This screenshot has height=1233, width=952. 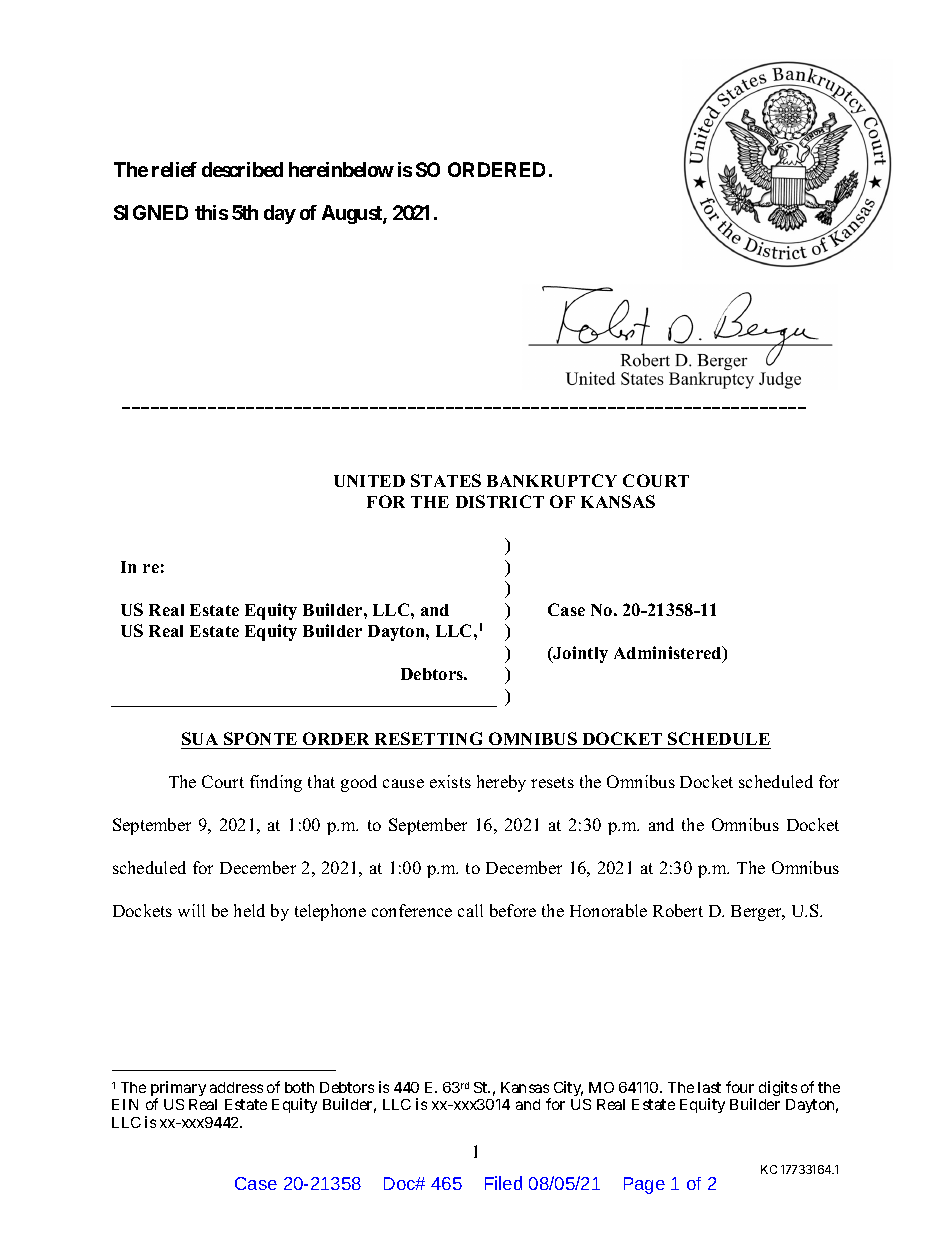 I want to click on Filed, so click(x=503, y=1183).
